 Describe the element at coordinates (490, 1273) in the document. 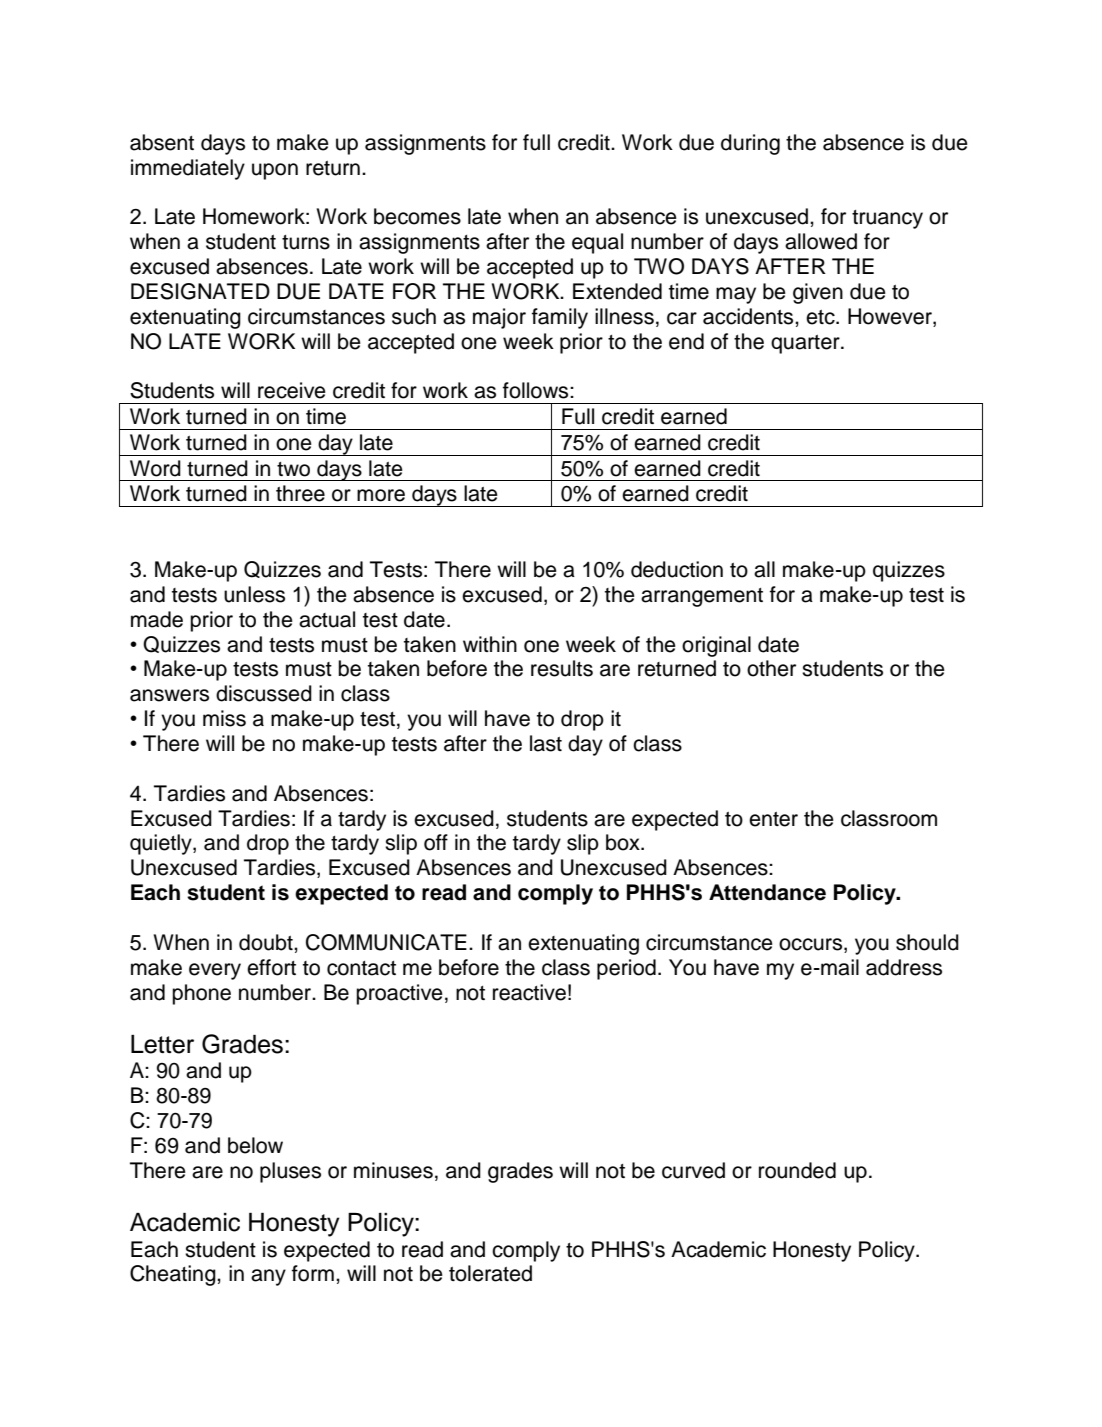

I see `tolerated` at that location.
